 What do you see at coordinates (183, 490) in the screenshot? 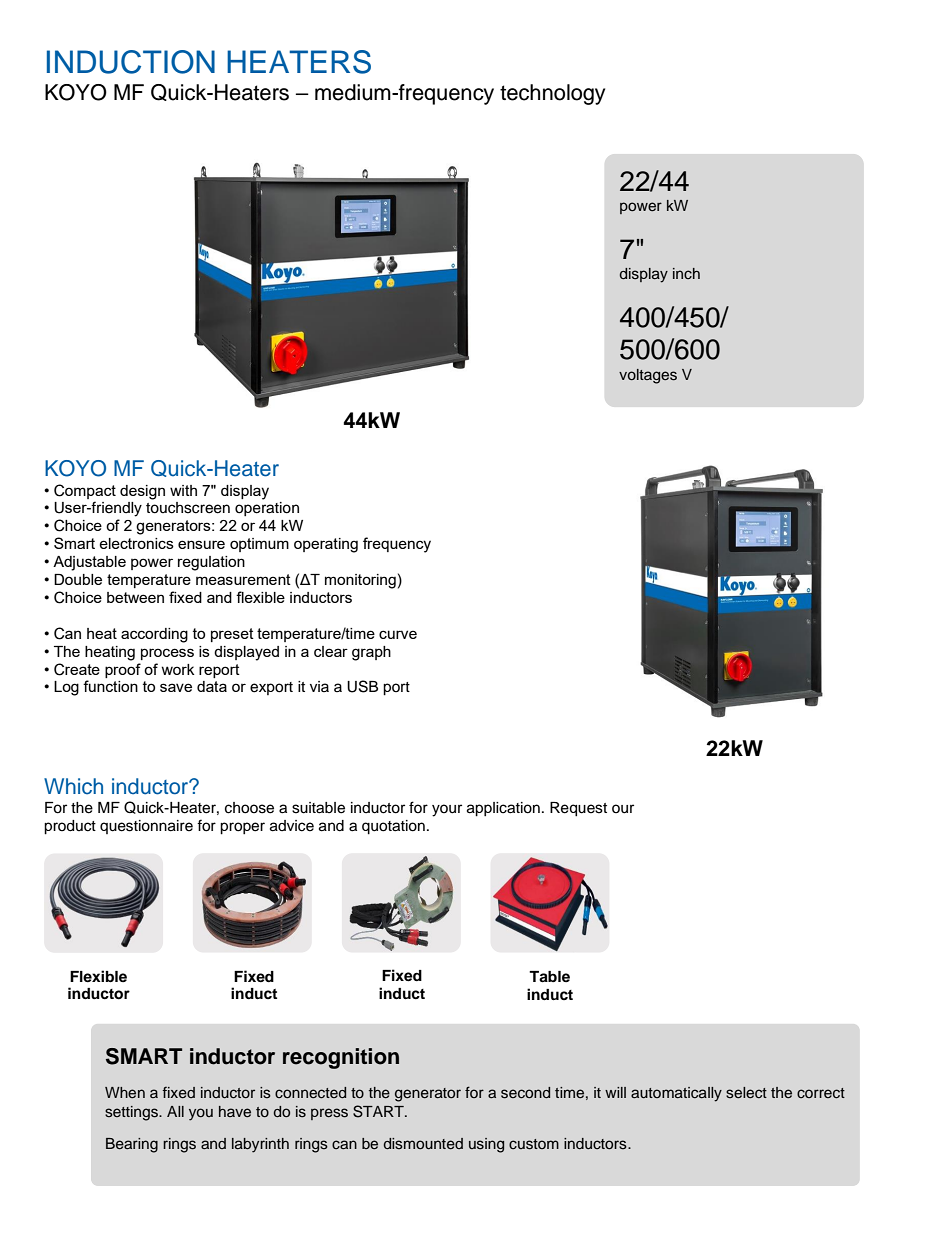
I see `with` at bounding box center [183, 490].
